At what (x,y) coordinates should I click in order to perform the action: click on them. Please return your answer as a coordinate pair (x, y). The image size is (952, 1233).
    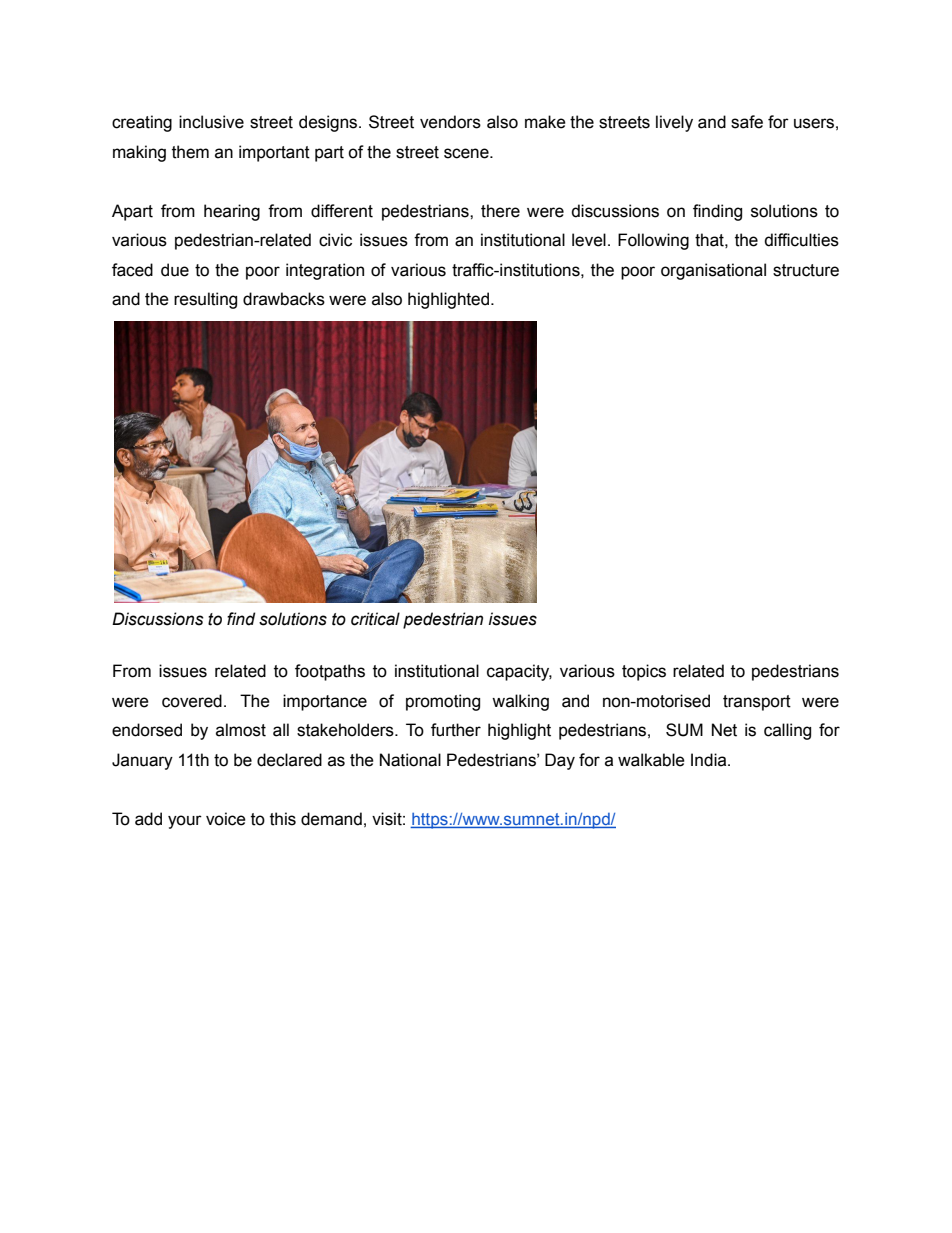
    Looking at the image, I should click on (190, 152).
